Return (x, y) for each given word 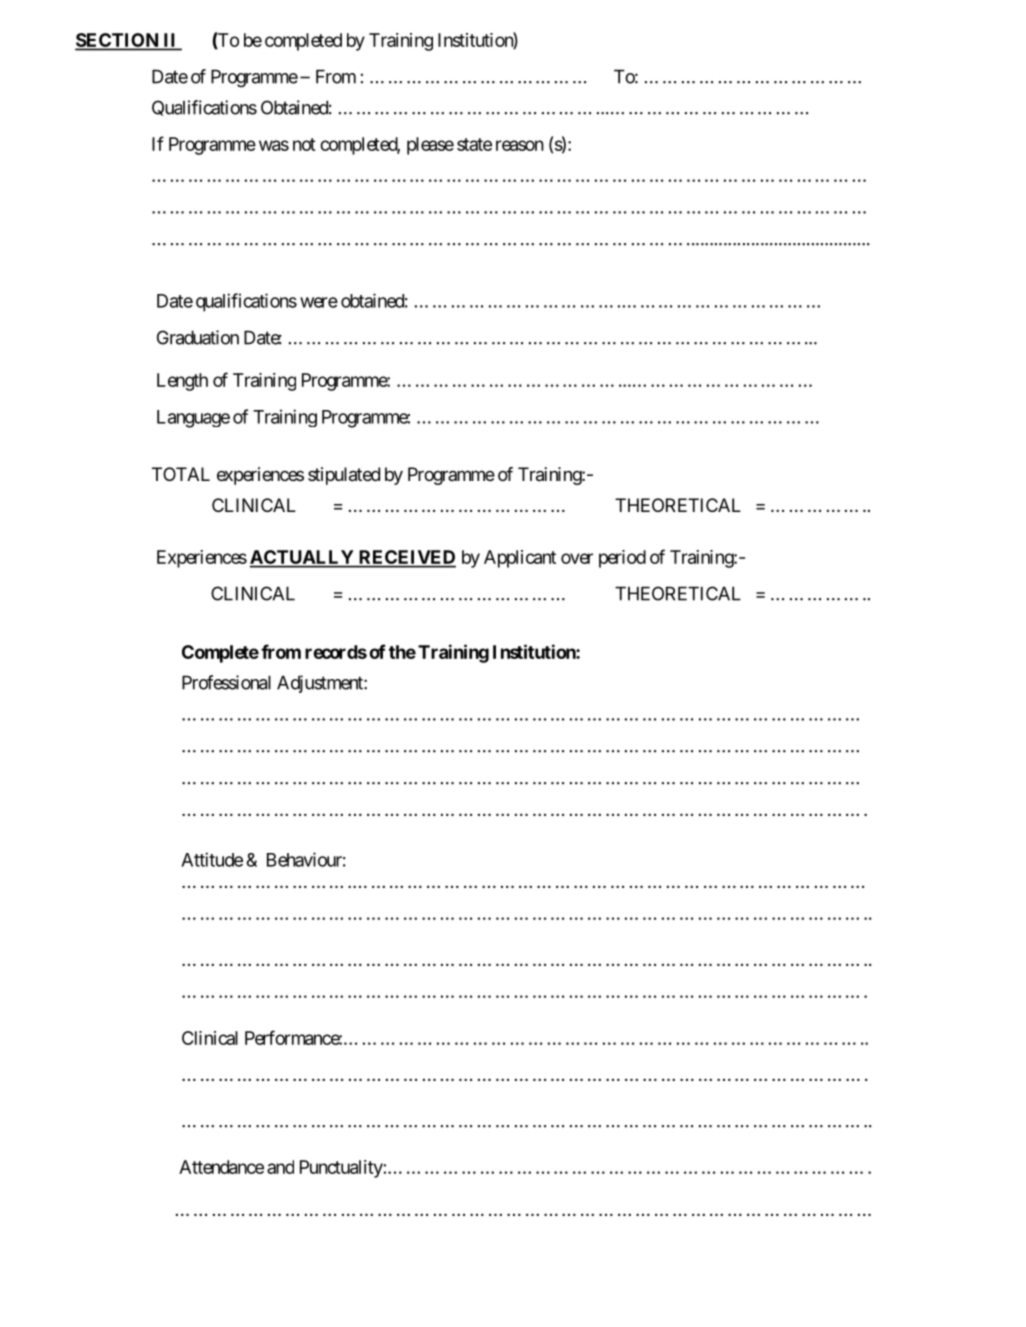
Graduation (198, 337)
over (577, 558)
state (474, 144)
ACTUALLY (303, 558)
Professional (226, 682)
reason (520, 145)
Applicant (520, 559)
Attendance (221, 1167)
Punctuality (342, 1169)
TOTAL (181, 474)
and (280, 1167)
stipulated (344, 476)
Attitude (212, 859)
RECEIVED (406, 558)
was (274, 145)
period (622, 559)
